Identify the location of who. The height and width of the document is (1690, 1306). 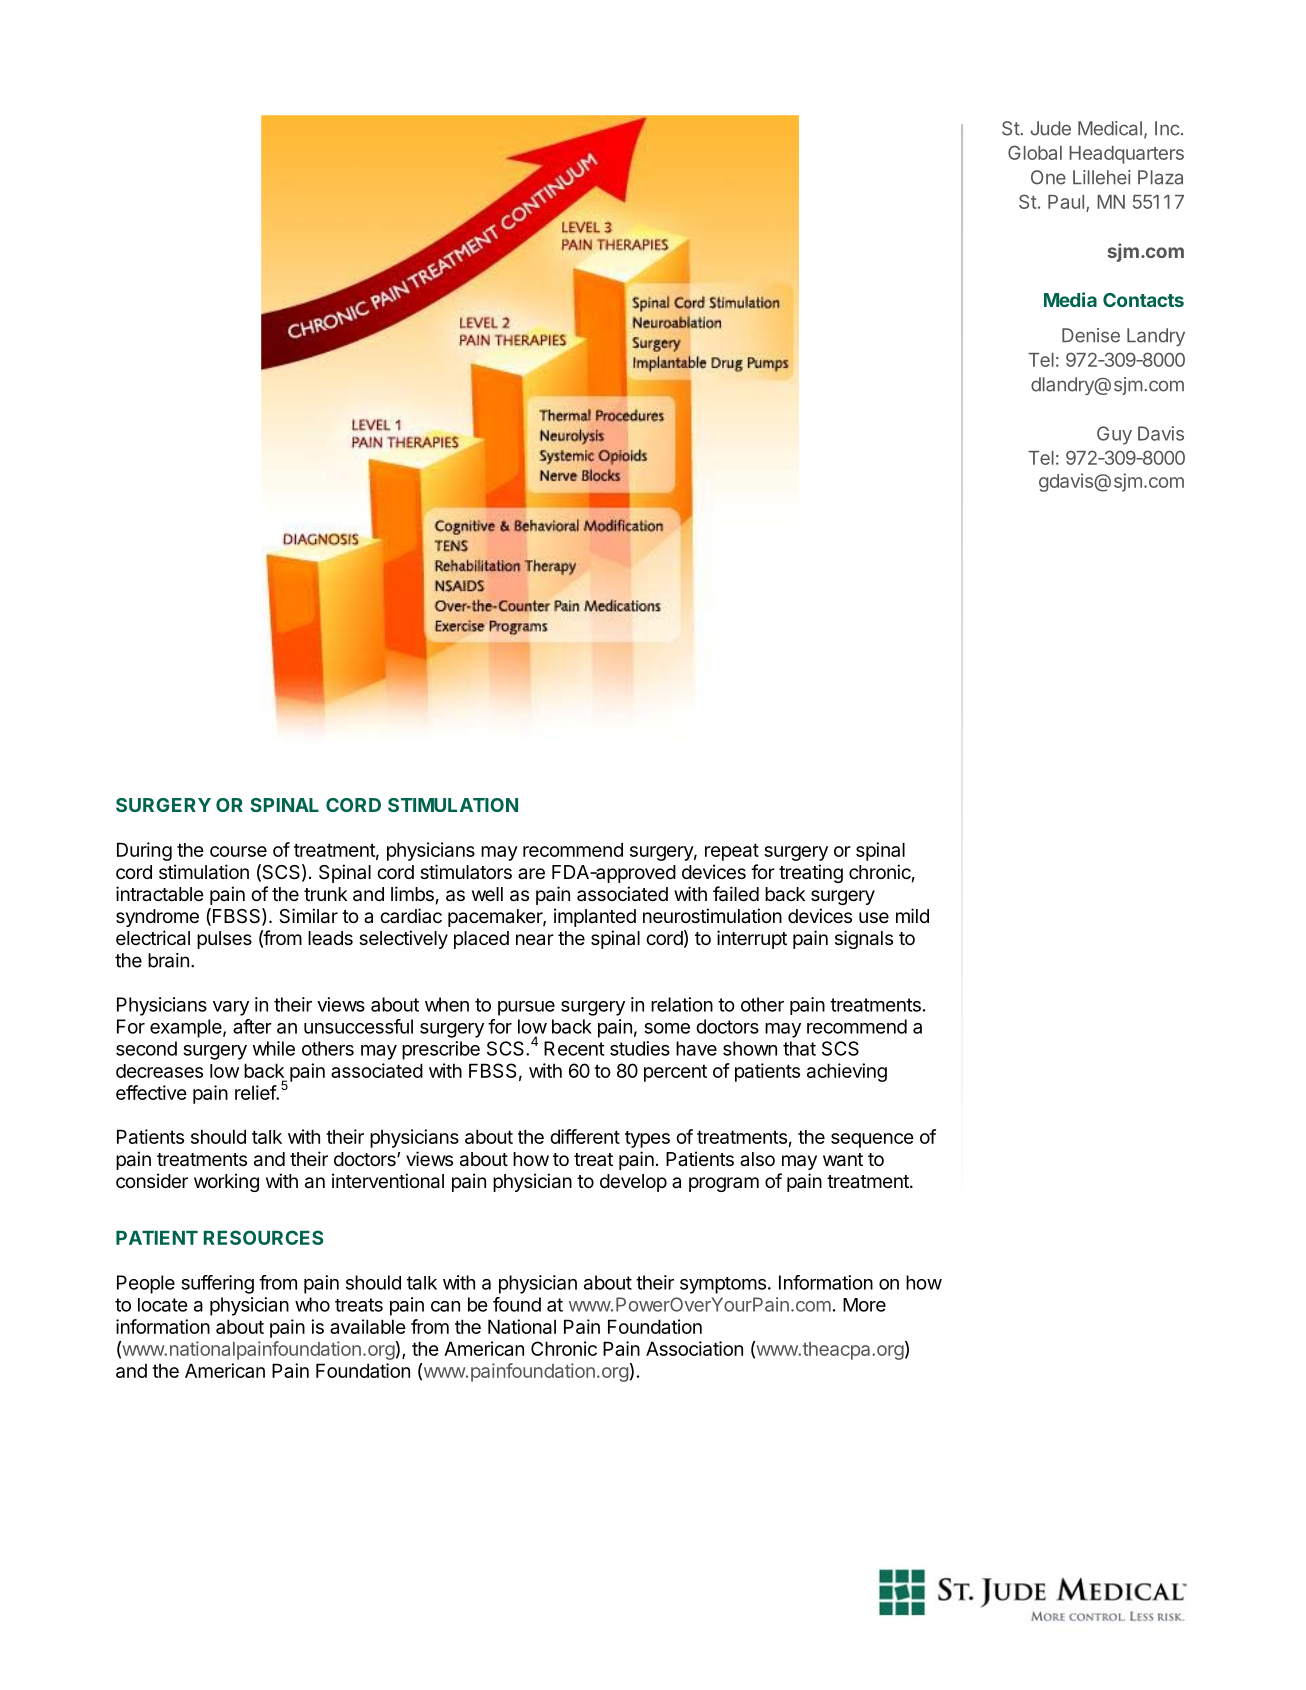
(312, 1304).
